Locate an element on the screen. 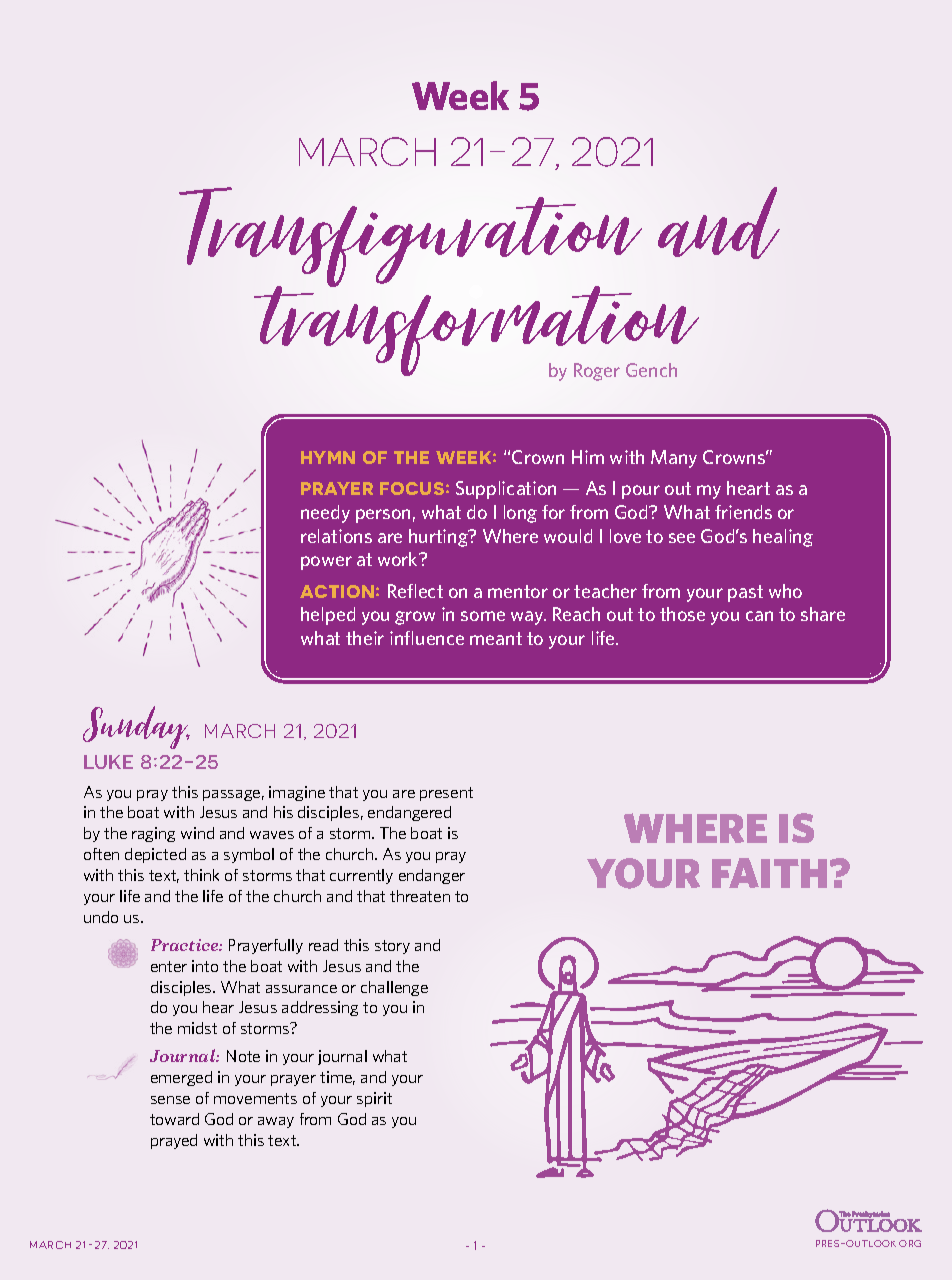  spirit is located at coordinates (374, 1099).
